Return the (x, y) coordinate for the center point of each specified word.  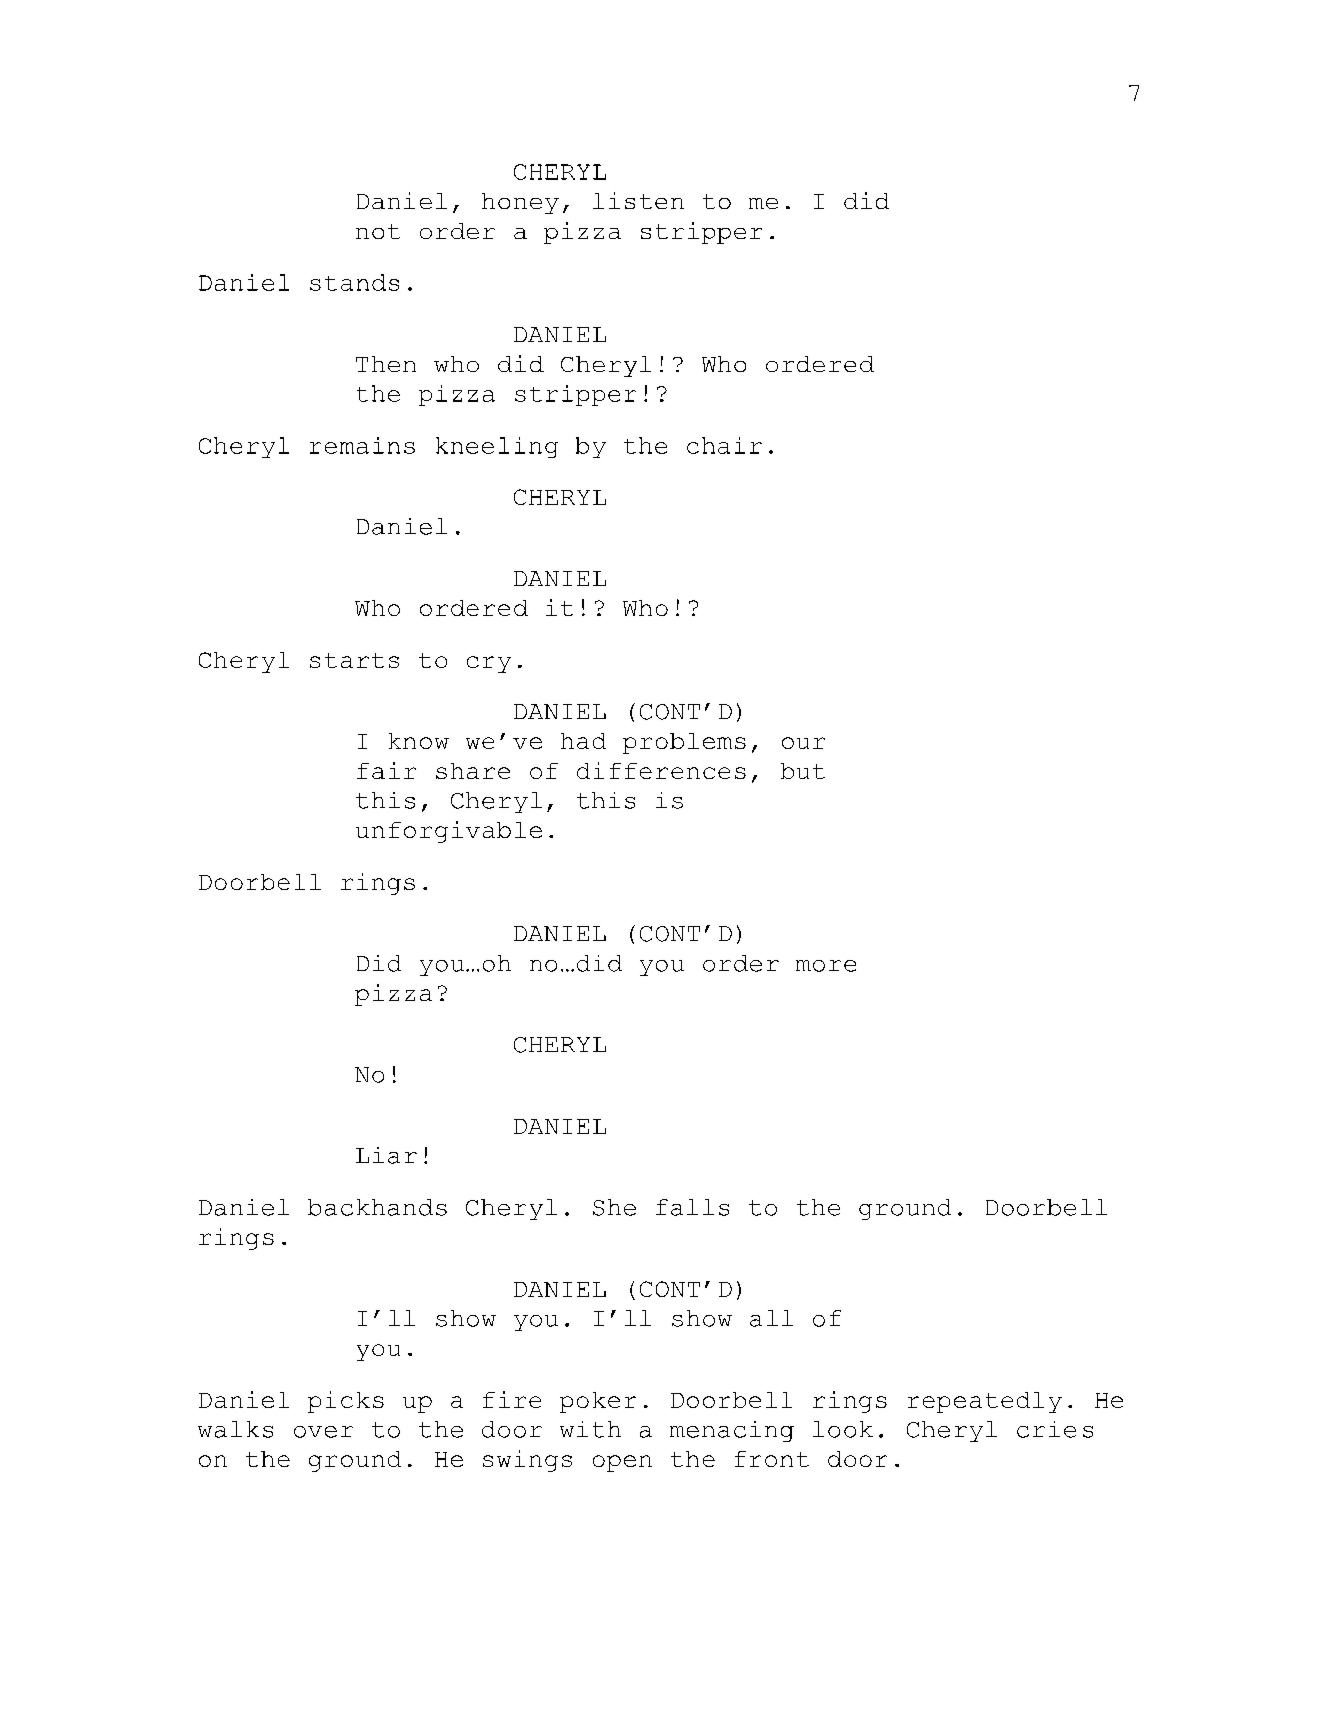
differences (661, 770)
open (622, 1463)
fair (386, 770)
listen (638, 200)
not (378, 231)
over (323, 1432)
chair (724, 445)
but (803, 771)
